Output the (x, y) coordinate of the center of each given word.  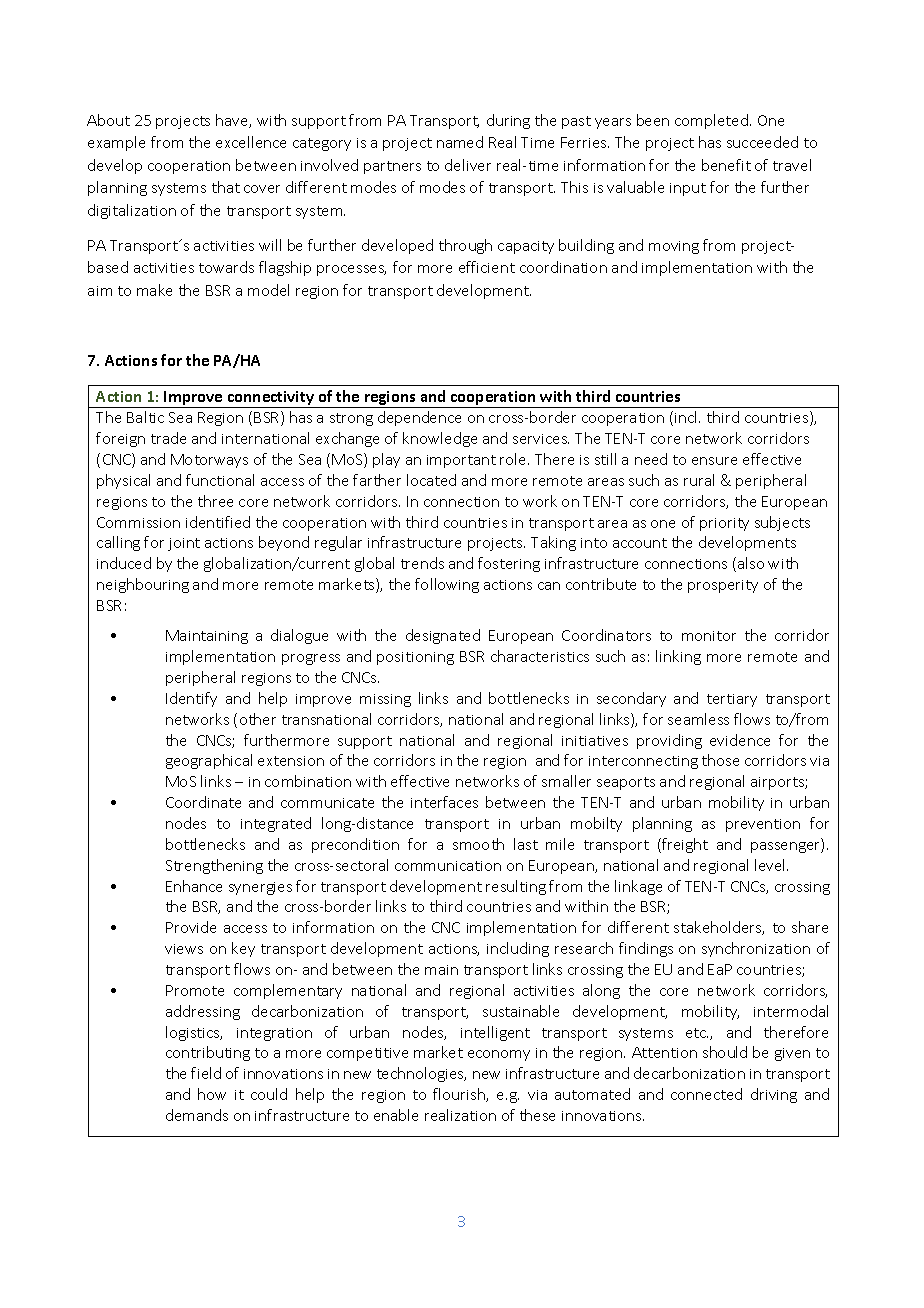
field (206, 1073)
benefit (726, 165)
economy (499, 1055)
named (460, 142)
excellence (251, 142)
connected (706, 1094)
